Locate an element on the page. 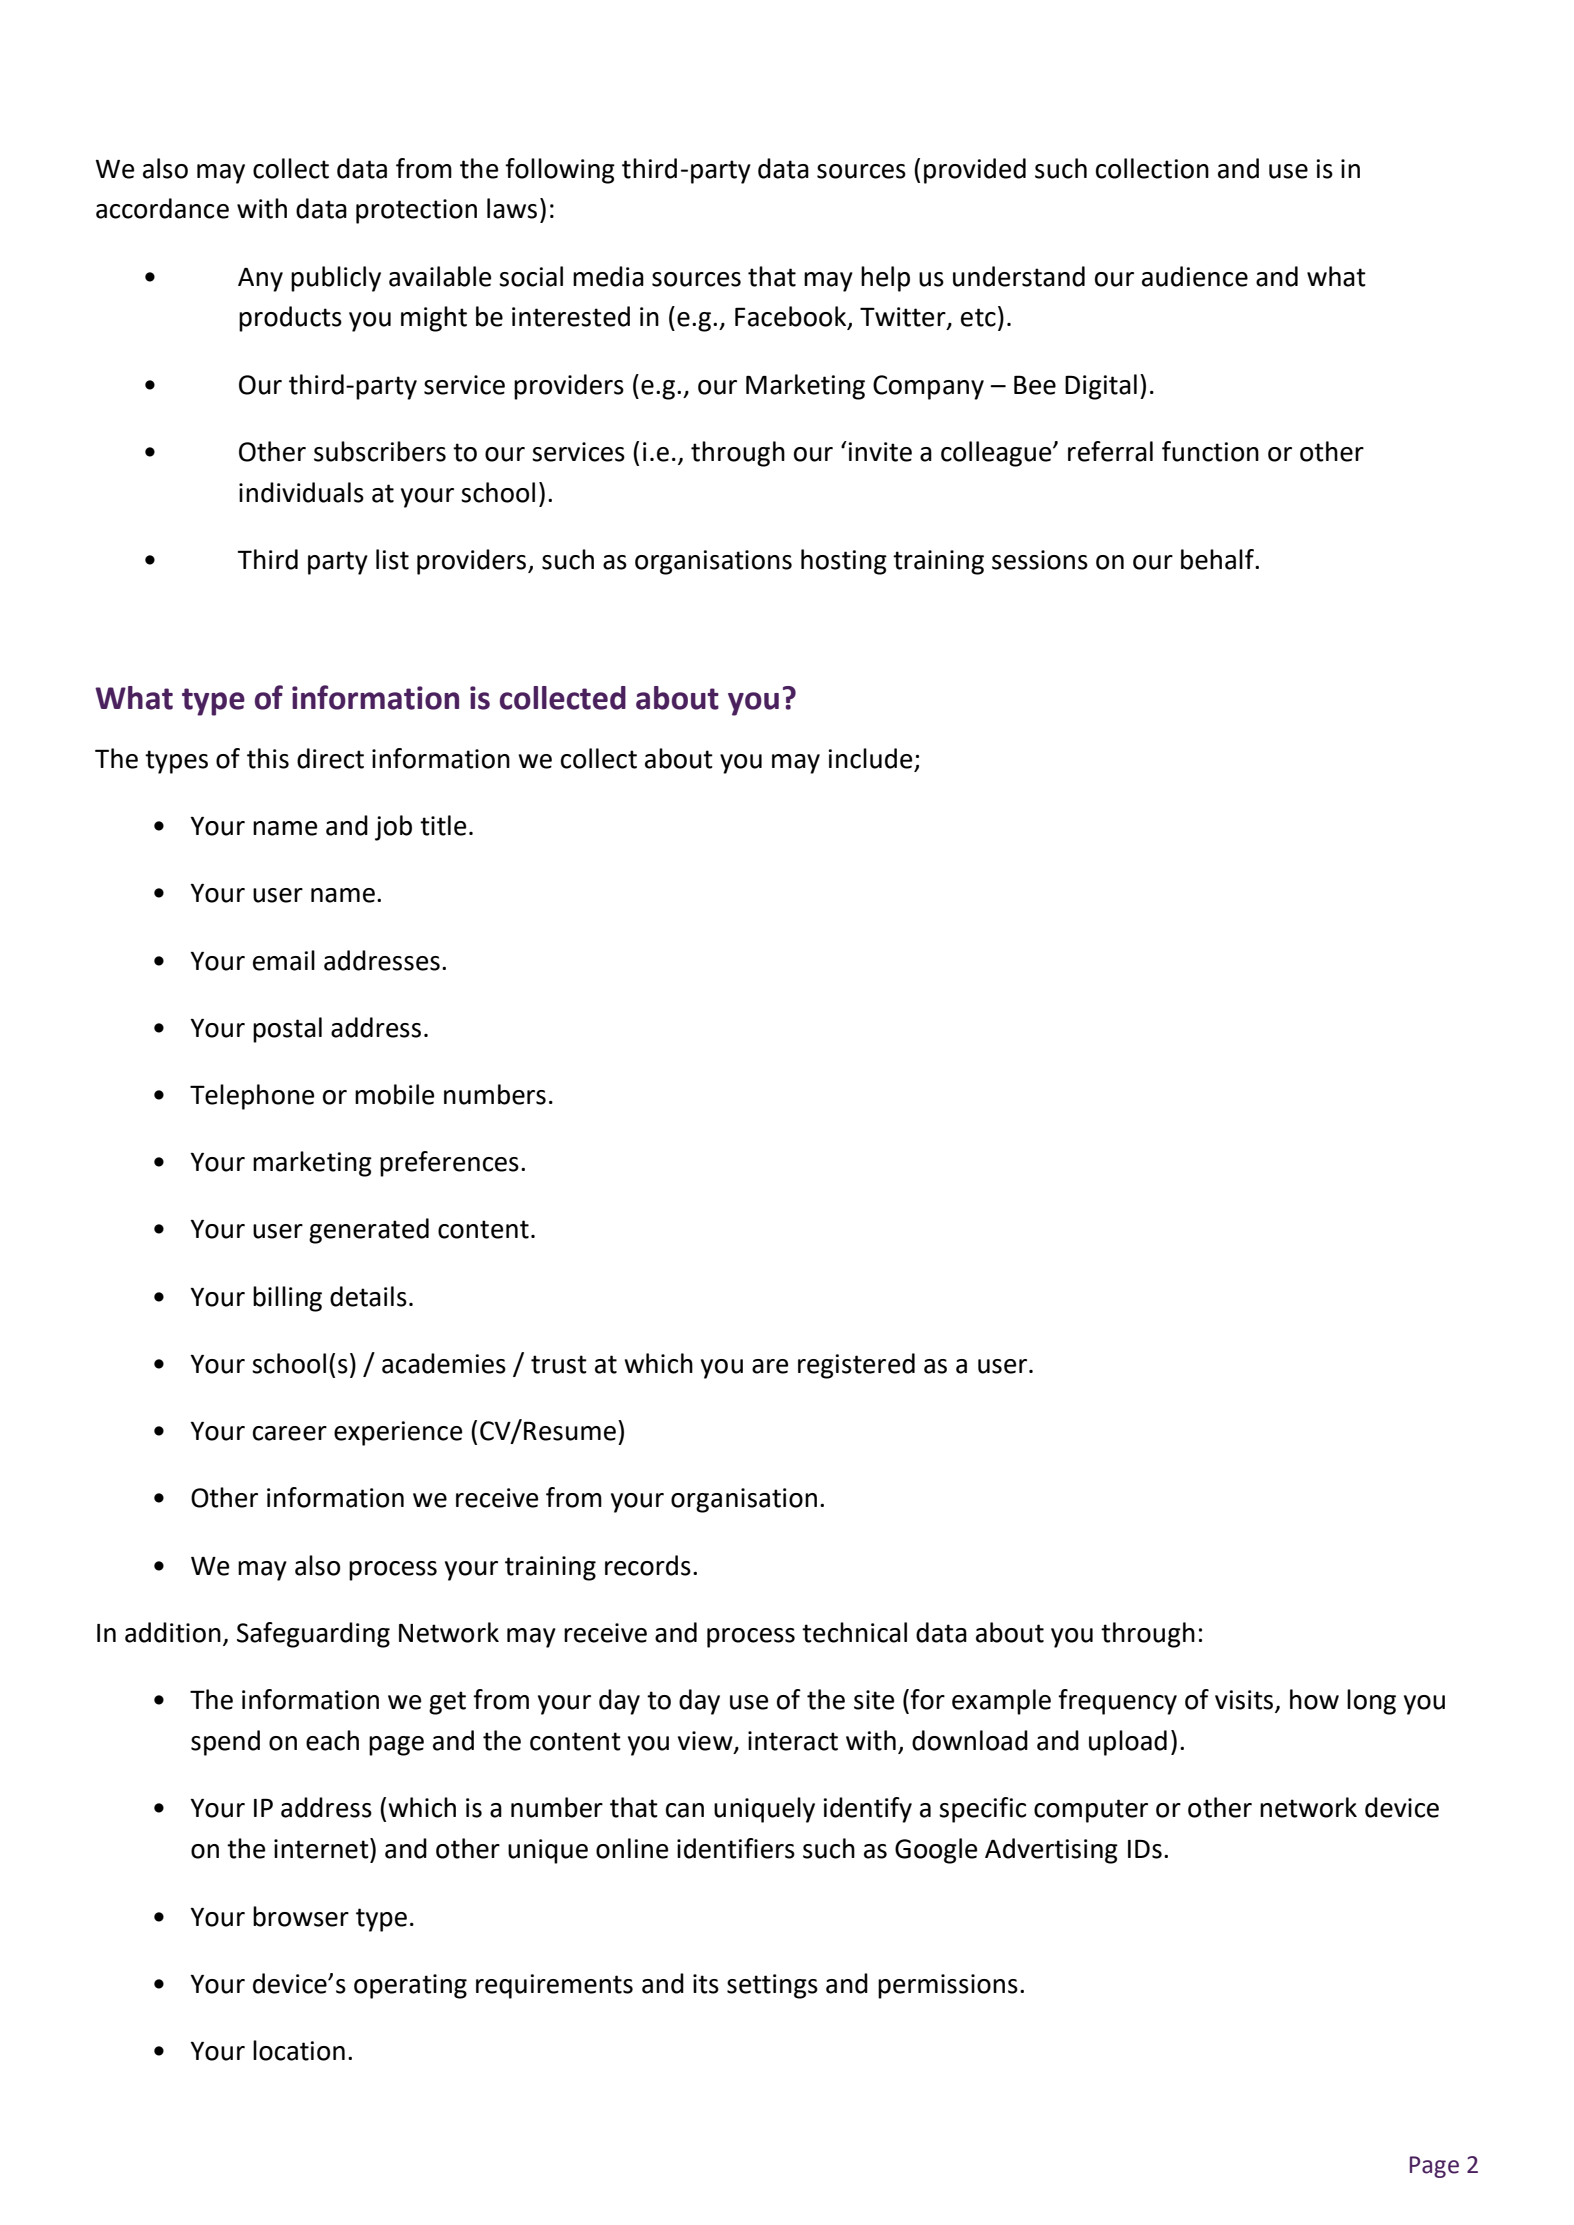  direct is located at coordinates (330, 758).
